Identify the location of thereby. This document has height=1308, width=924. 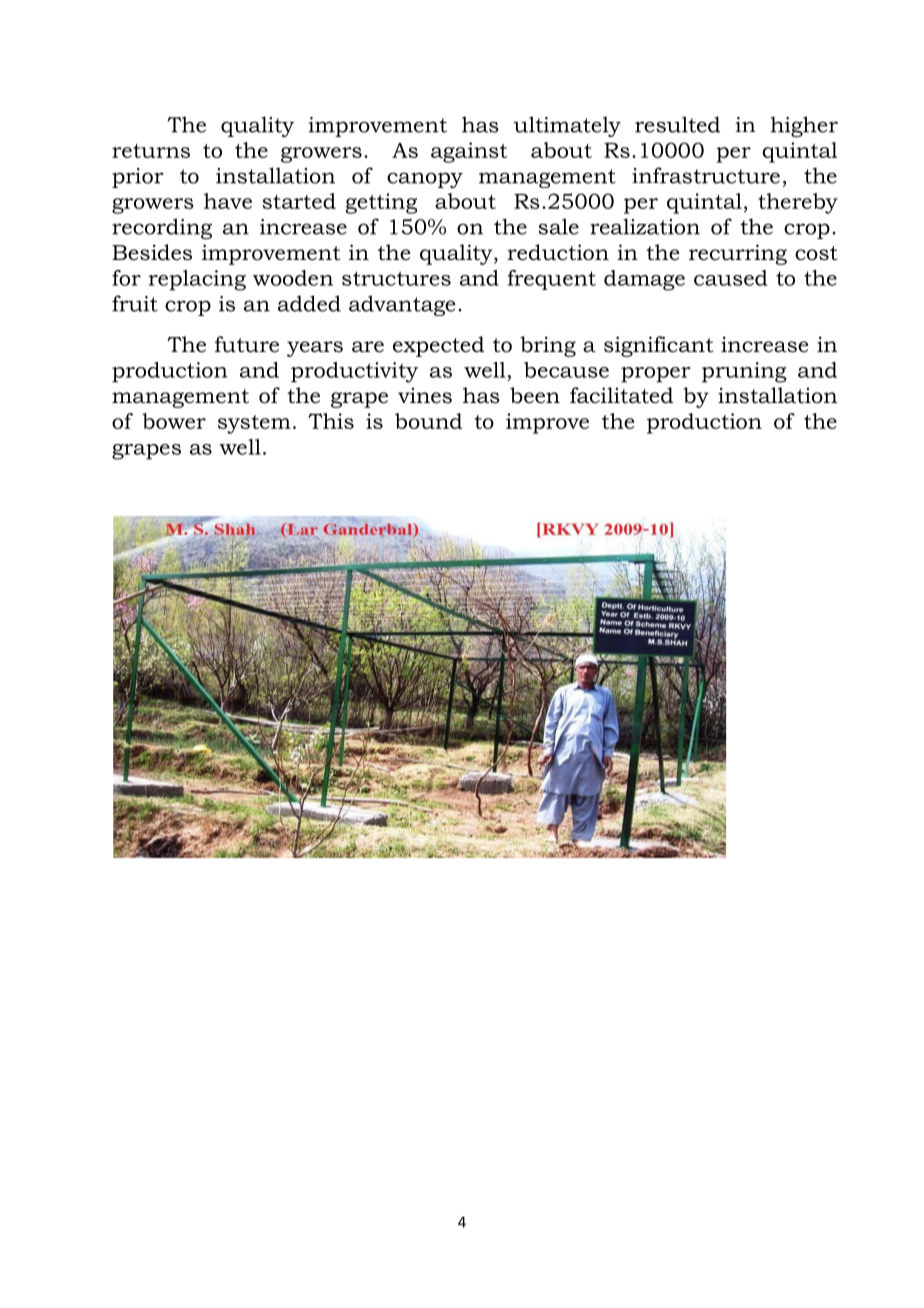
(798, 203).
